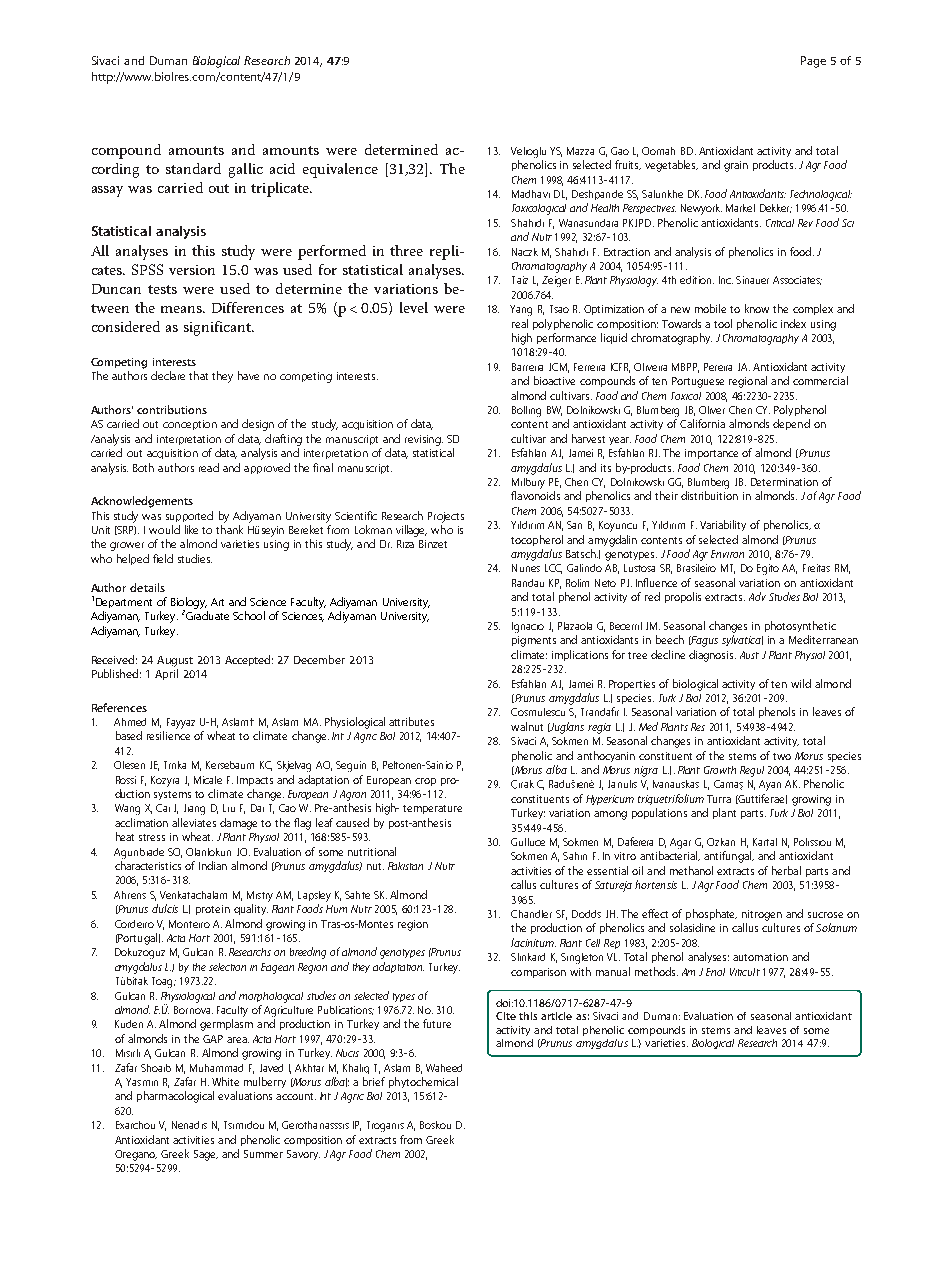 Image resolution: width=952 pixels, height=1270 pixels. What do you see at coordinates (711, 454) in the screenshot?
I see `importance` at bounding box center [711, 454].
